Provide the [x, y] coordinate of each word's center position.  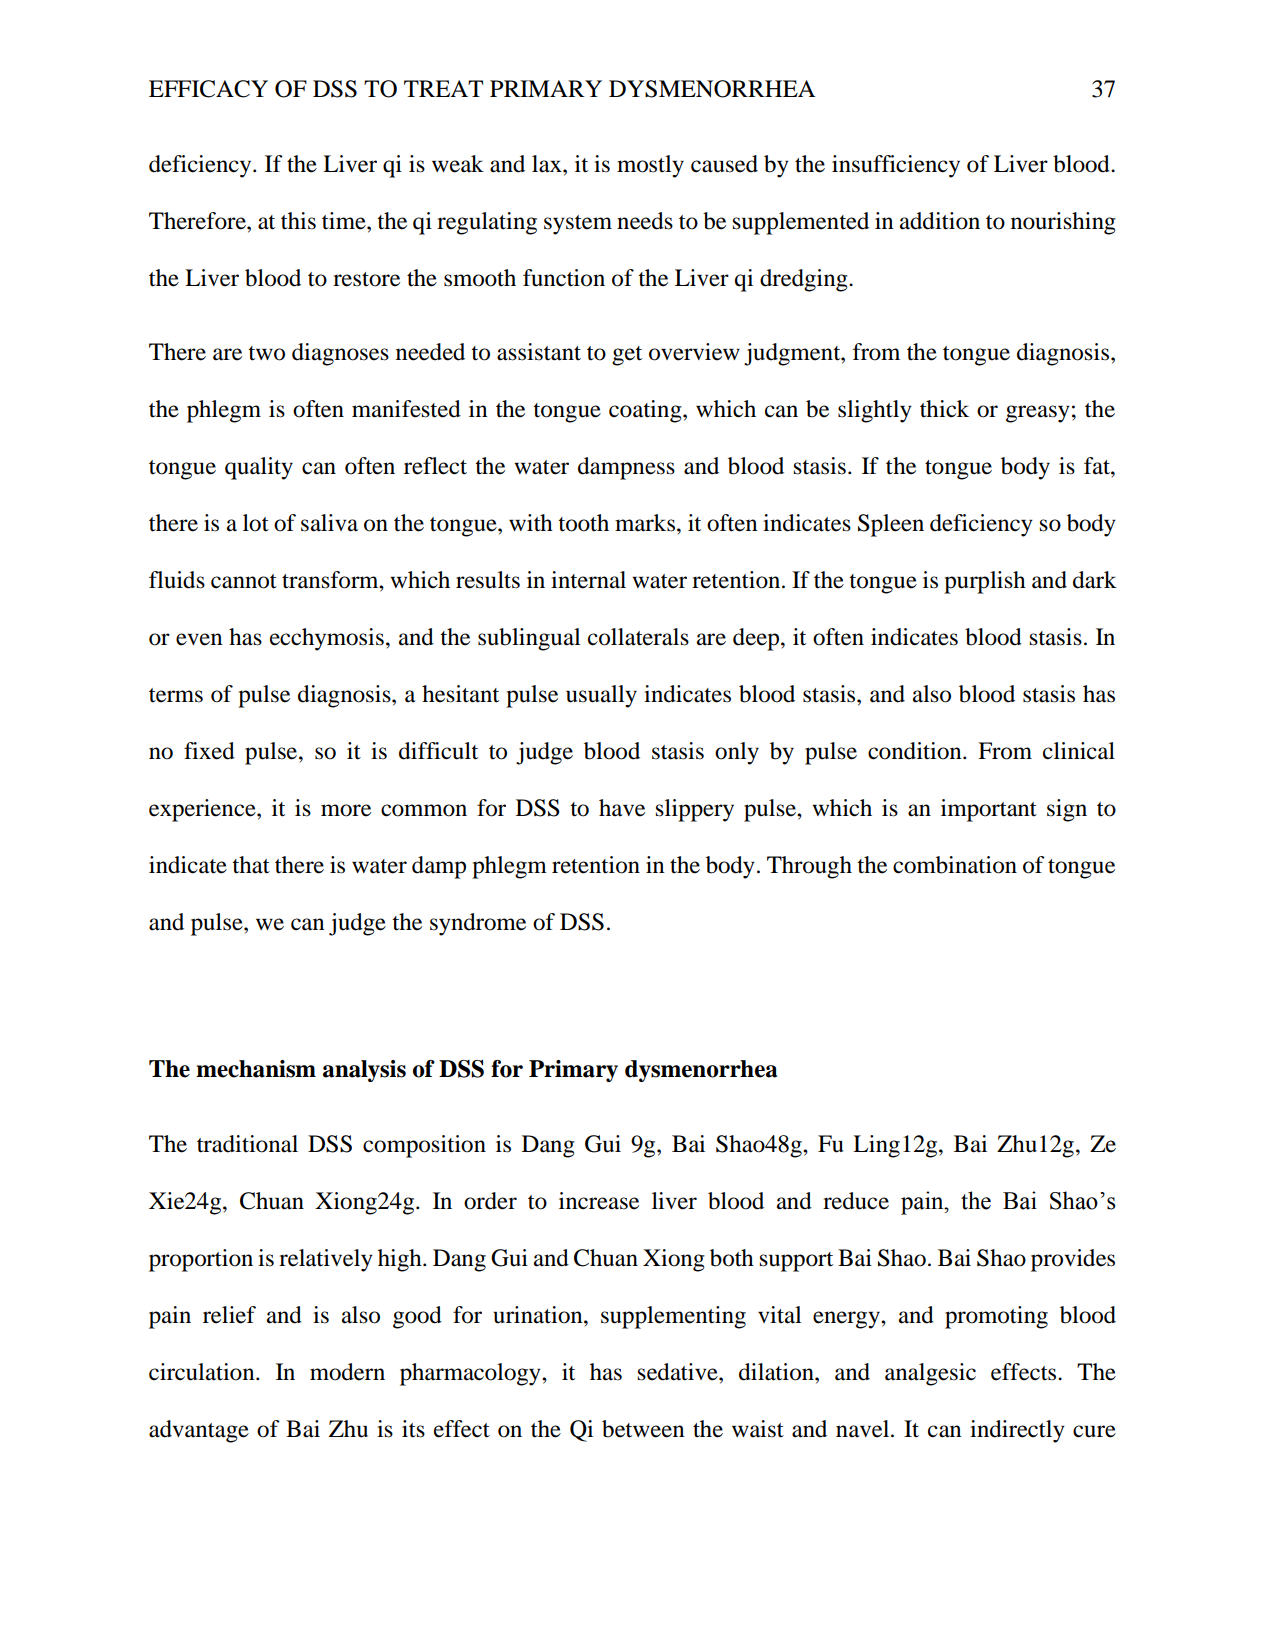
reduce [856, 1201]
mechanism [256, 1069]
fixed [209, 751]
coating [646, 411]
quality [259, 468]
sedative [679, 1372]
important [989, 810]
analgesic [930, 1374]
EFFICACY [208, 89]
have [622, 808]
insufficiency [896, 166]
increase [599, 1201]
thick [944, 409]
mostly [650, 166]
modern [347, 1372]
